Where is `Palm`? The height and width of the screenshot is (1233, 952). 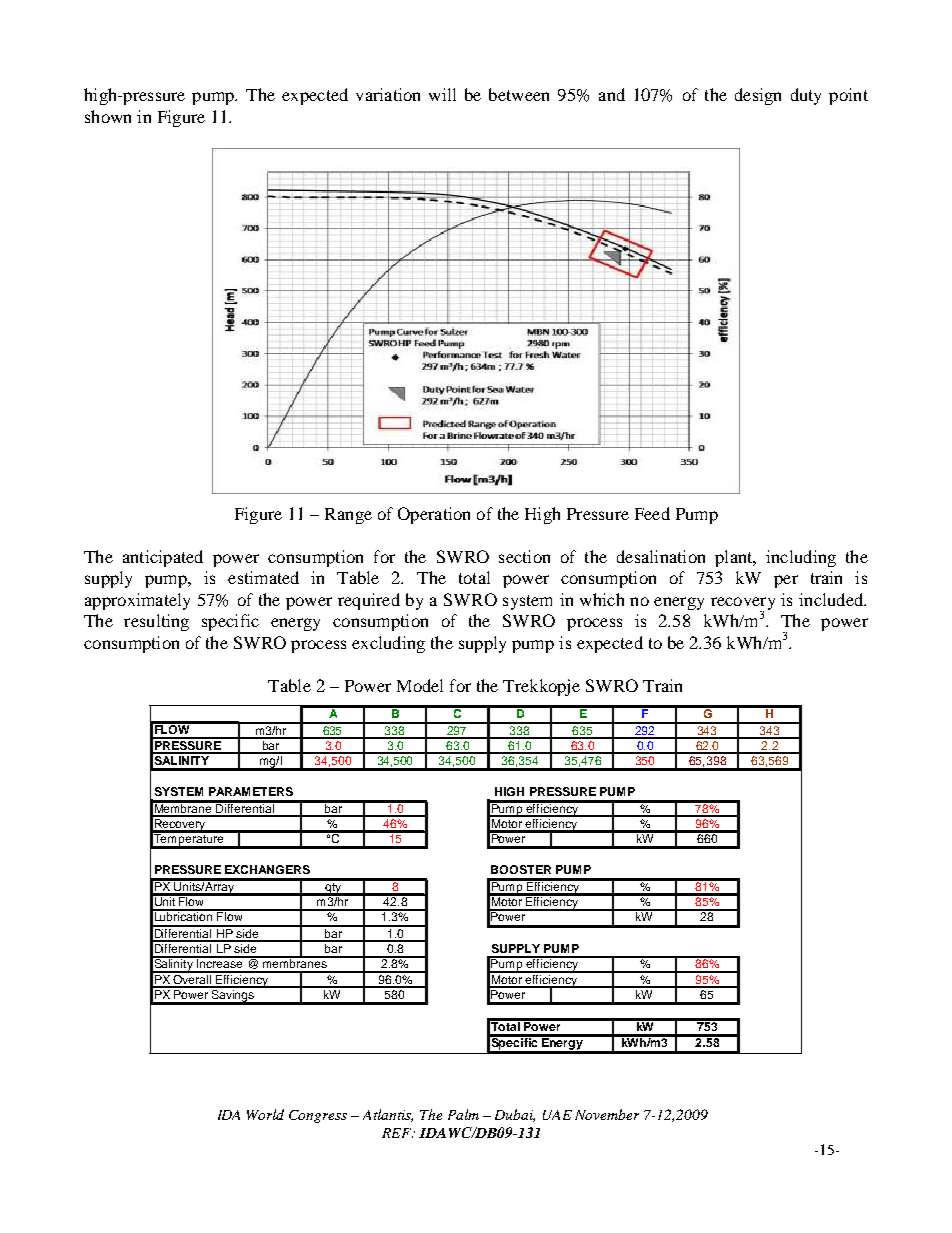 Palm is located at coordinates (463, 1114).
